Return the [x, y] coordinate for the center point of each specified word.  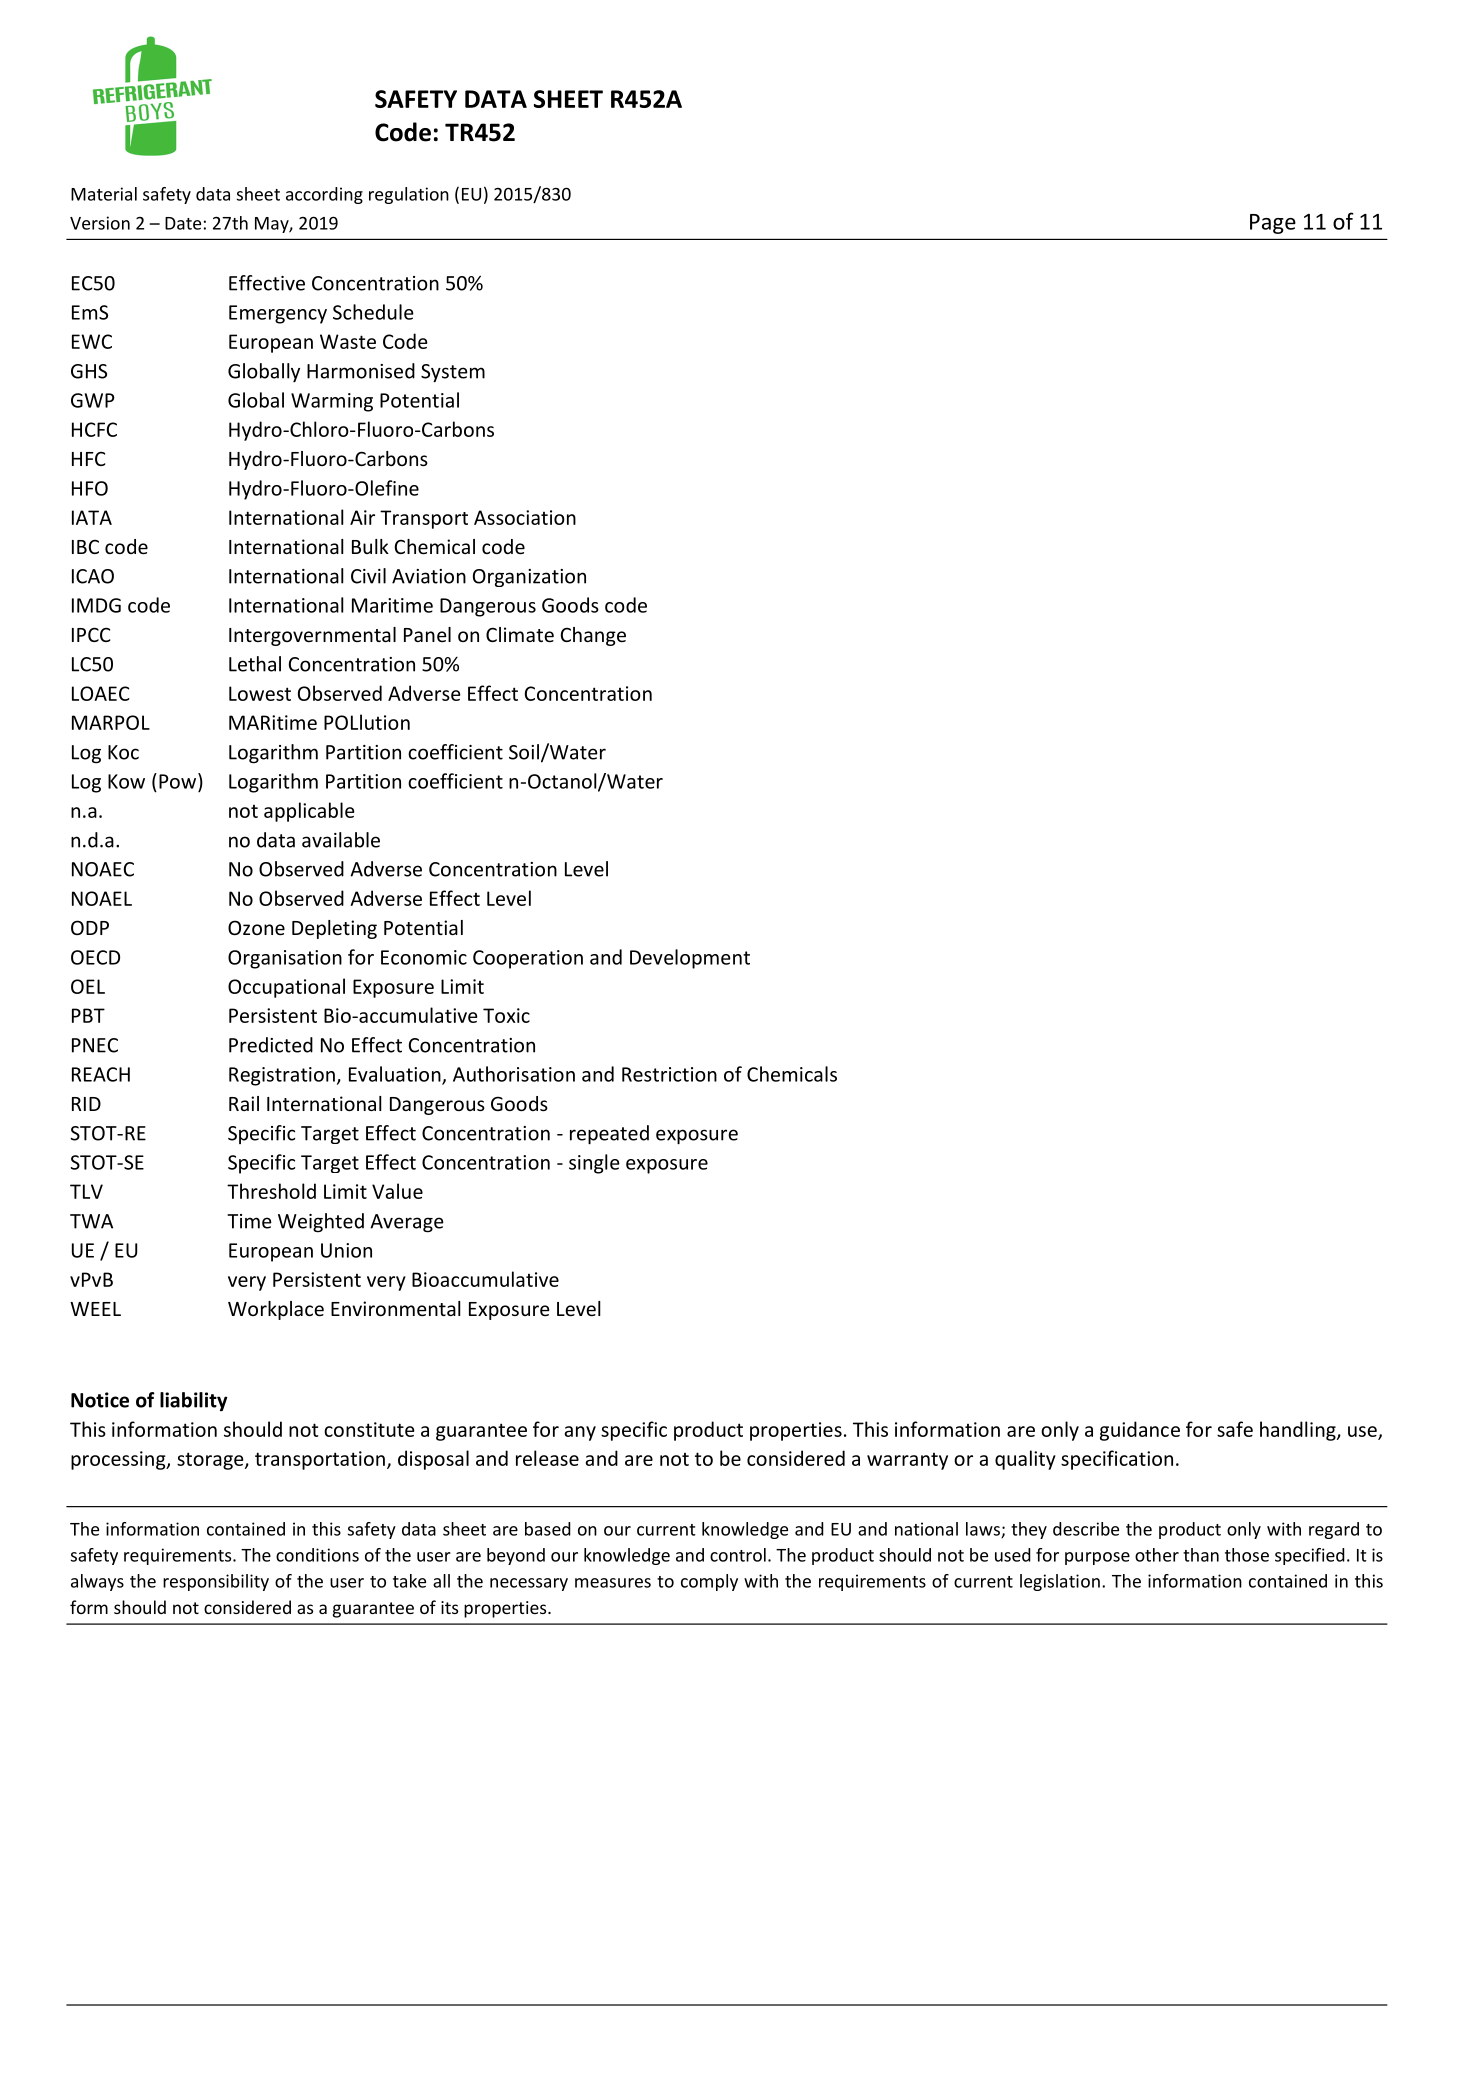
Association [525, 517]
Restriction [669, 1074]
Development [690, 959]
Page [1273, 224]
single [594, 1164]
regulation [409, 195]
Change [593, 636]
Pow [179, 781]
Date [183, 223]
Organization [529, 578]
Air [362, 517]
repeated [609, 1135]
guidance [1140, 1431]
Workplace [276, 1310]
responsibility [216, 1582]
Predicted [271, 1045]
